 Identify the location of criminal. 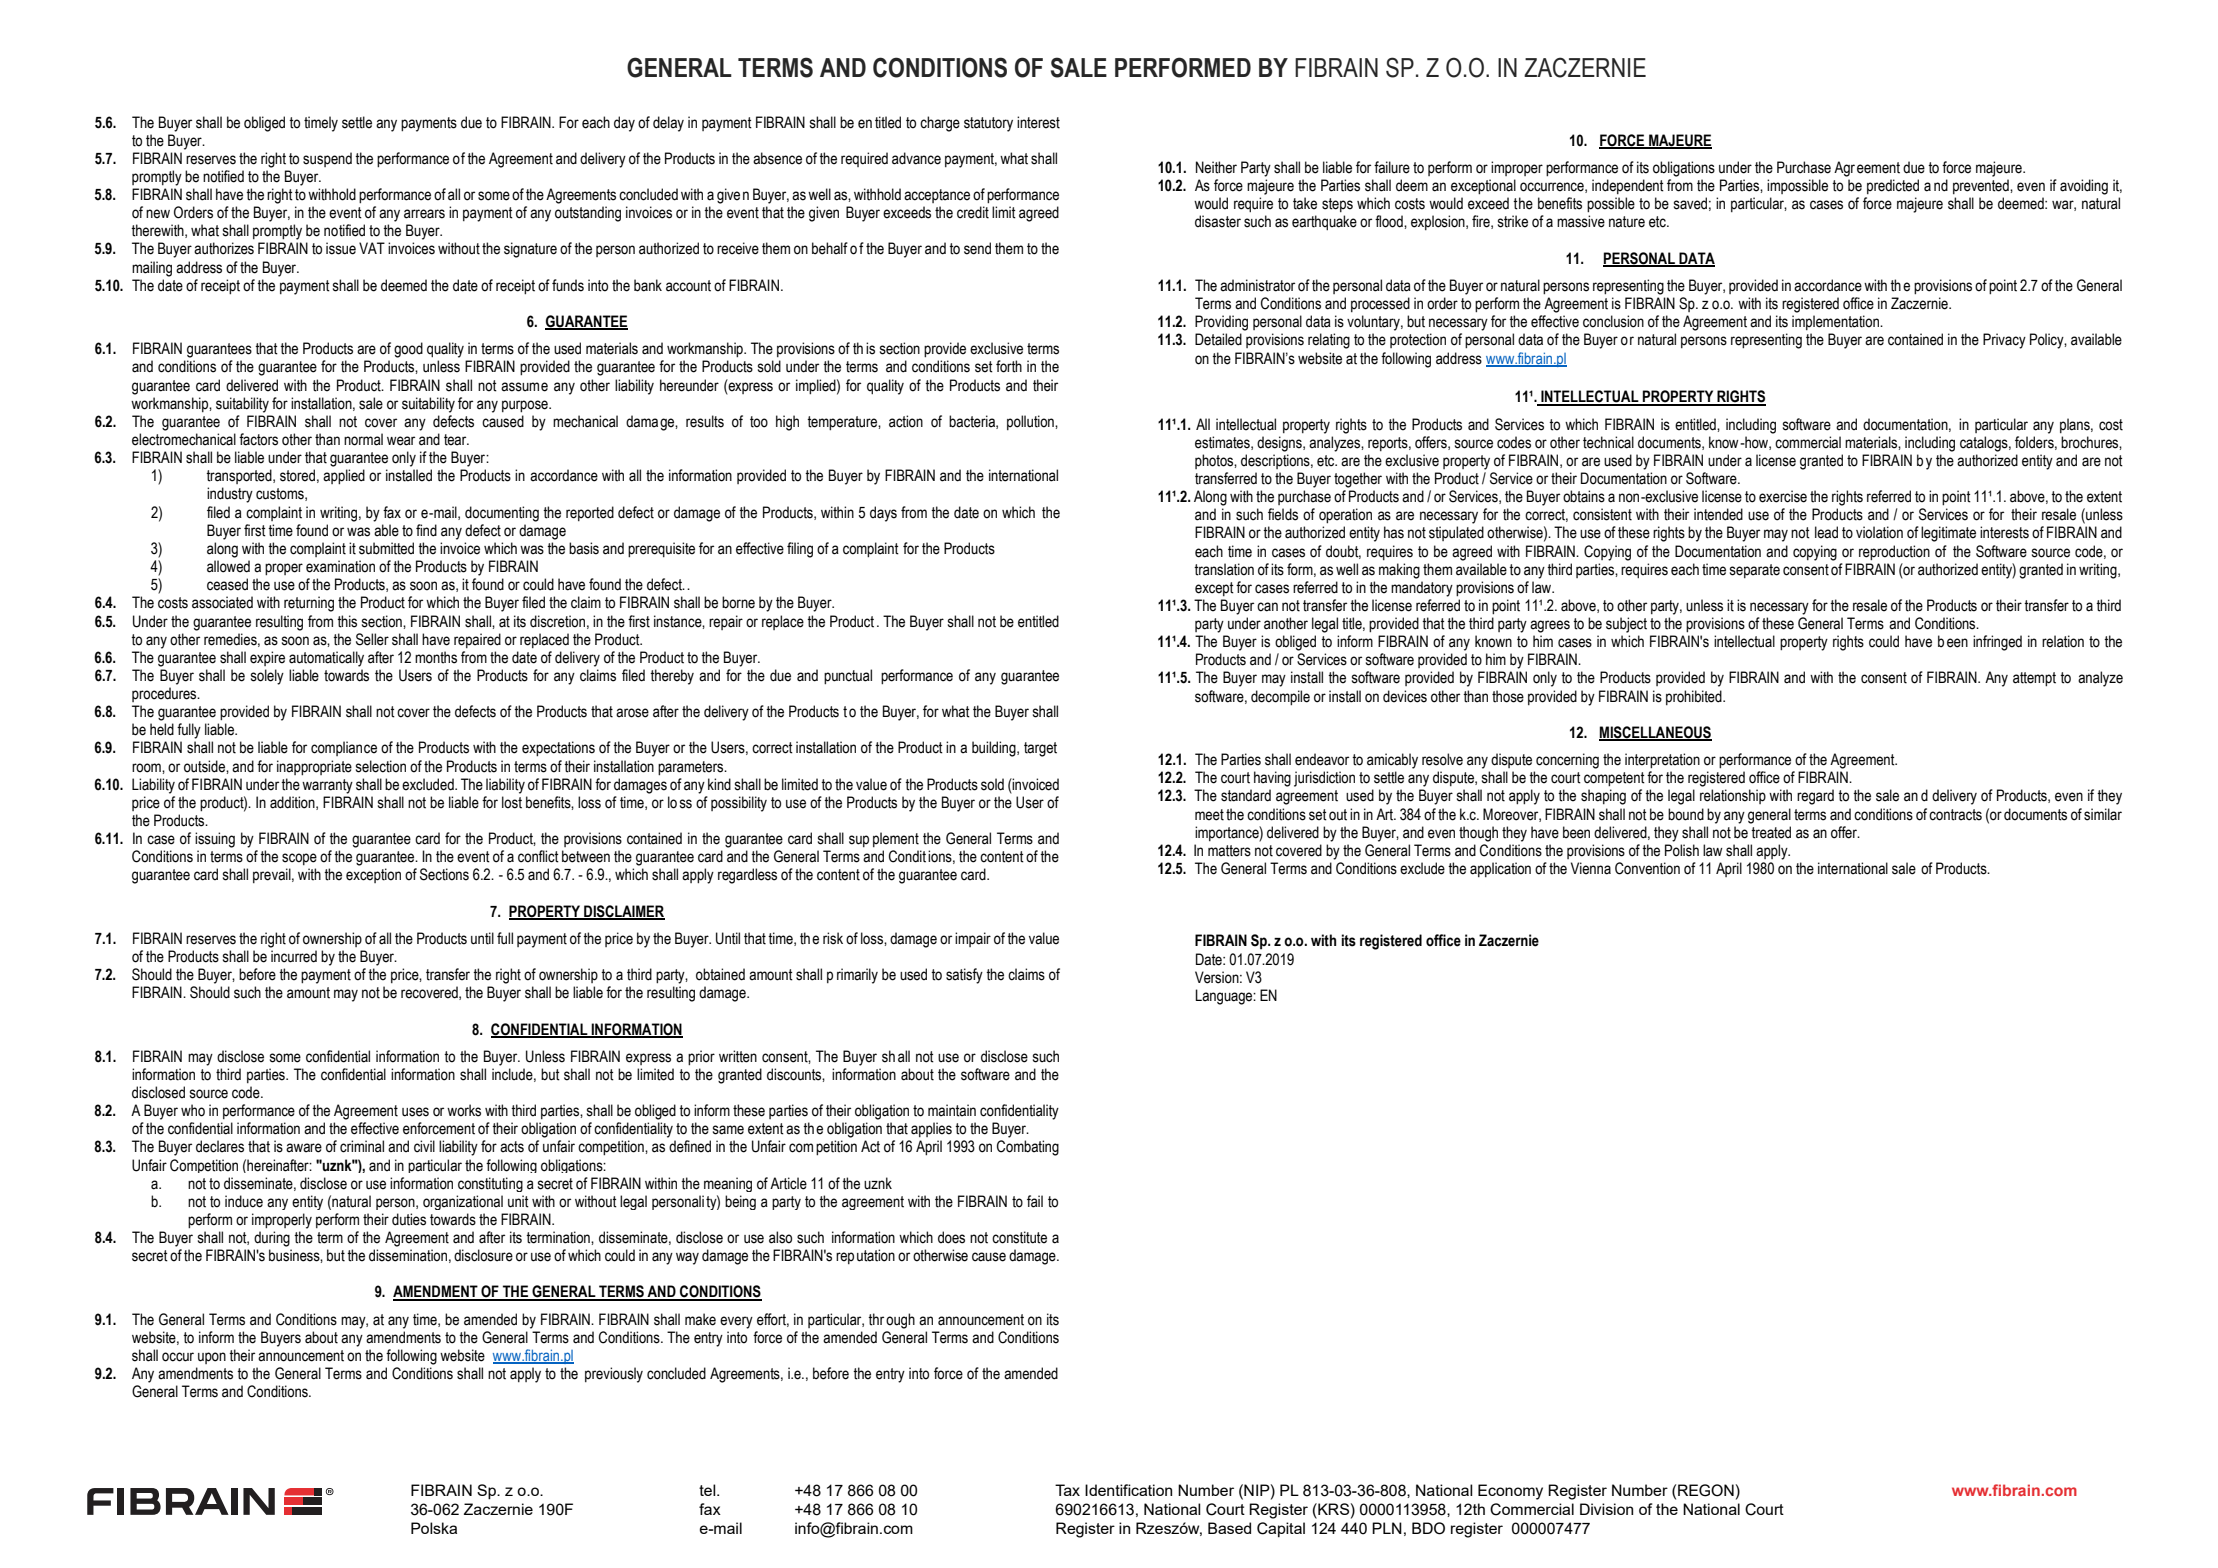
(362, 1146).
